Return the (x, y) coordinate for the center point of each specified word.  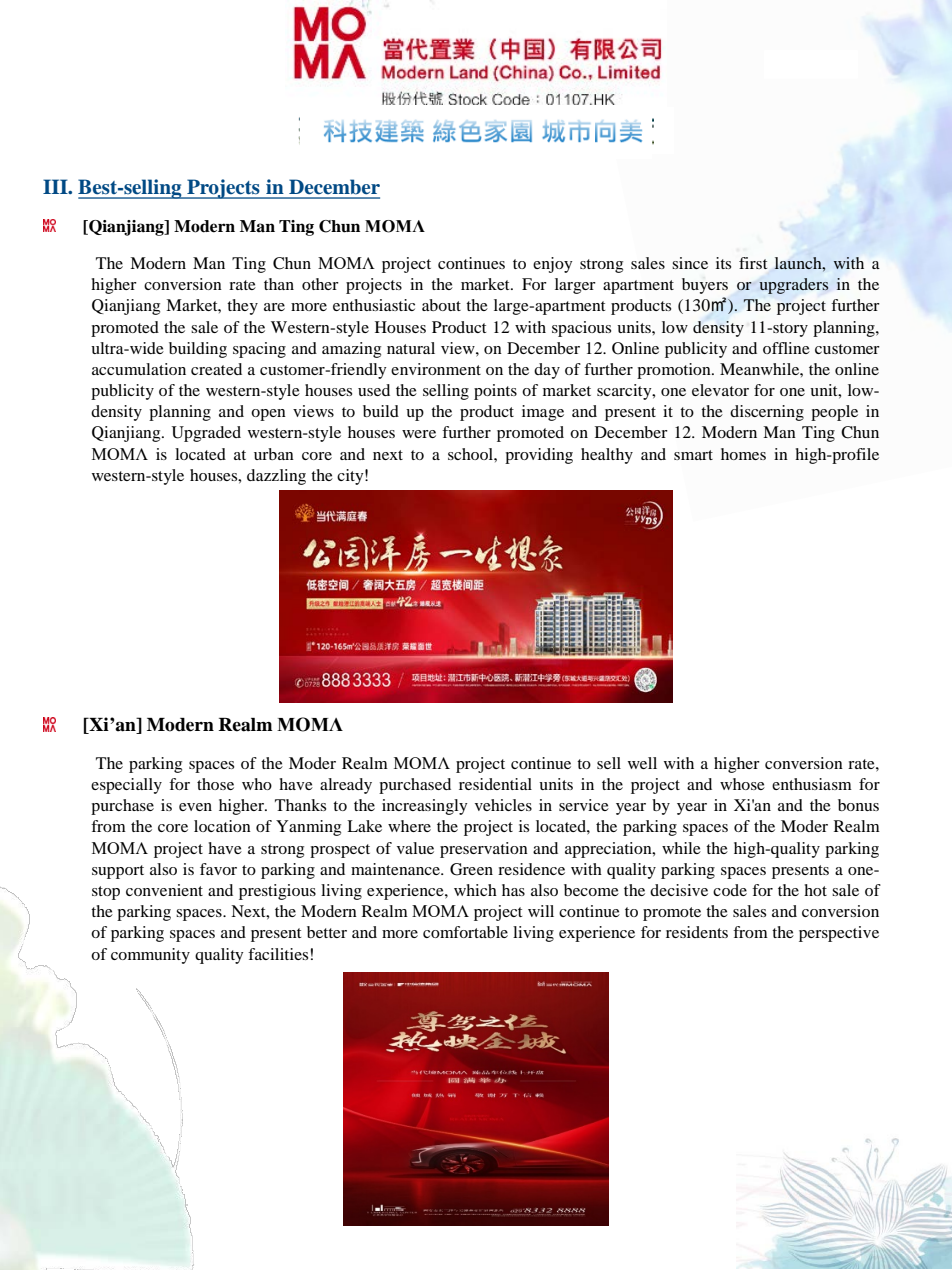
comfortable (465, 932)
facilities (278, 954)
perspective (839, 934)
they (242, 307)
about (441, 305)
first (753, 263)
